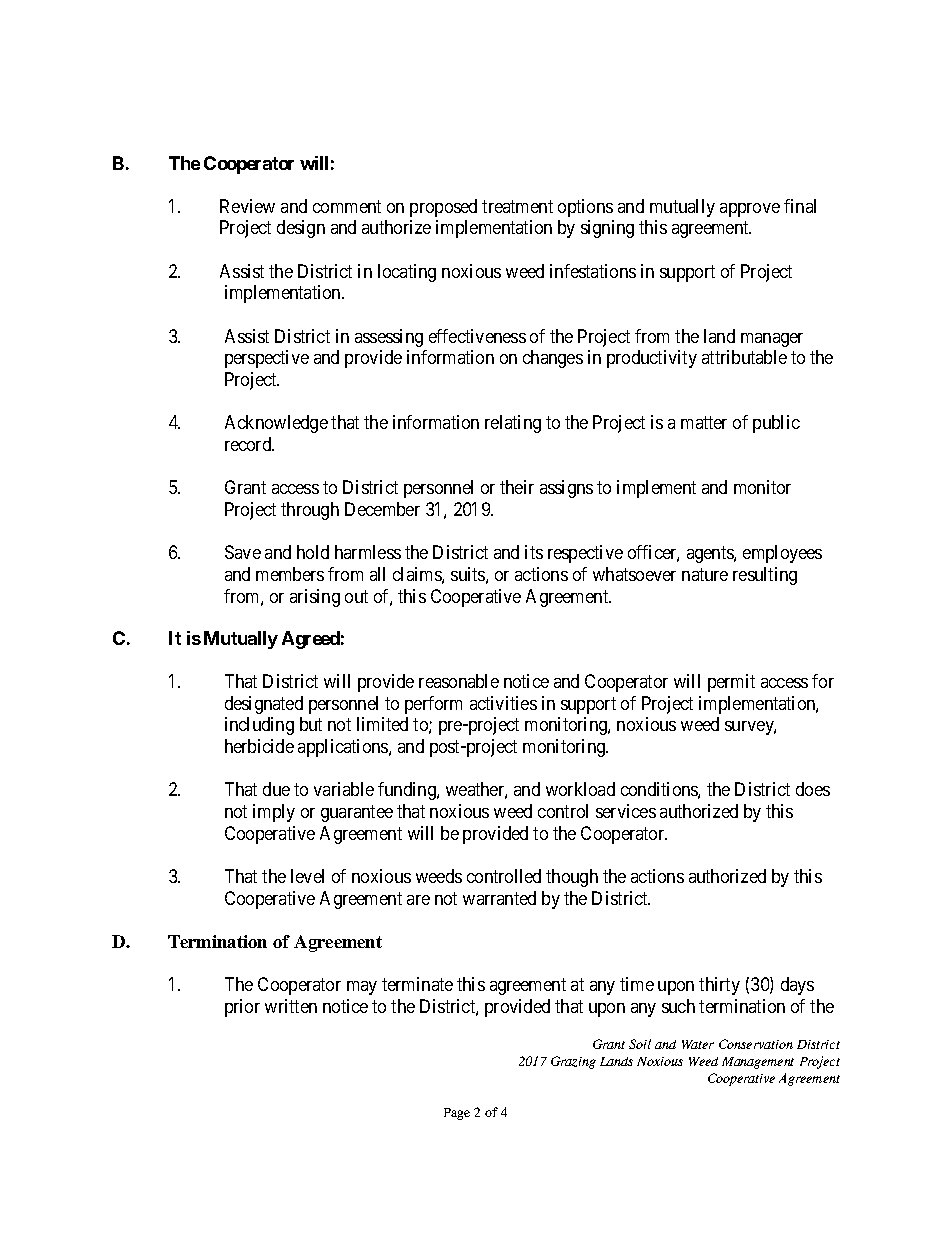  What do you see at coordinates (750, 210) in the page?
I see `approve` at bounding box center [750, 210].
